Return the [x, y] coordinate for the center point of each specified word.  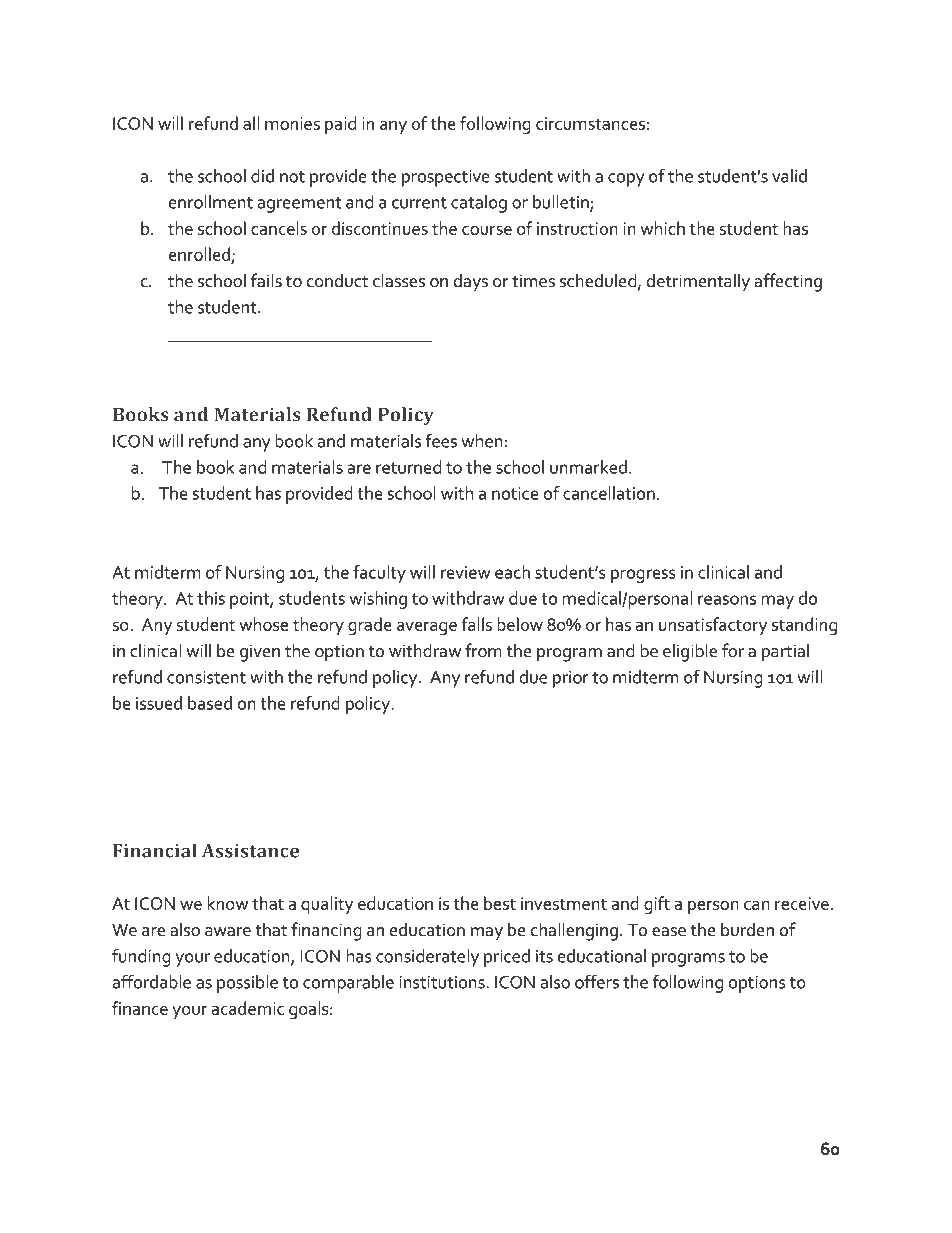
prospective [446, 178]
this [211, 598]
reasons [727, 600]
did [262, 176]
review [465, 572]
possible [247, 984]
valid [789, 176]
